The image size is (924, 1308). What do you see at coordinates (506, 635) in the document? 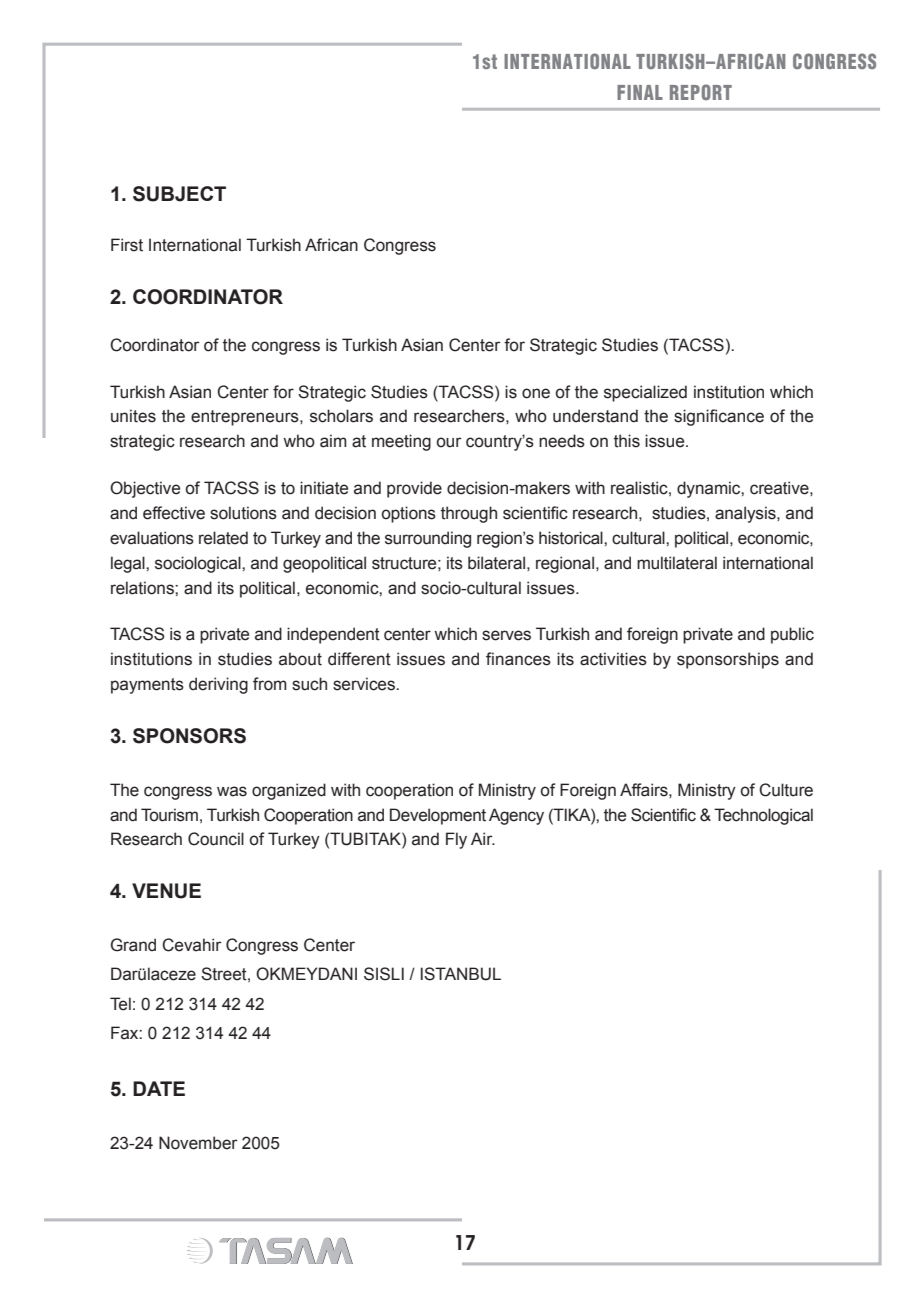
I see `serves` at bounding box center [506, 635].
